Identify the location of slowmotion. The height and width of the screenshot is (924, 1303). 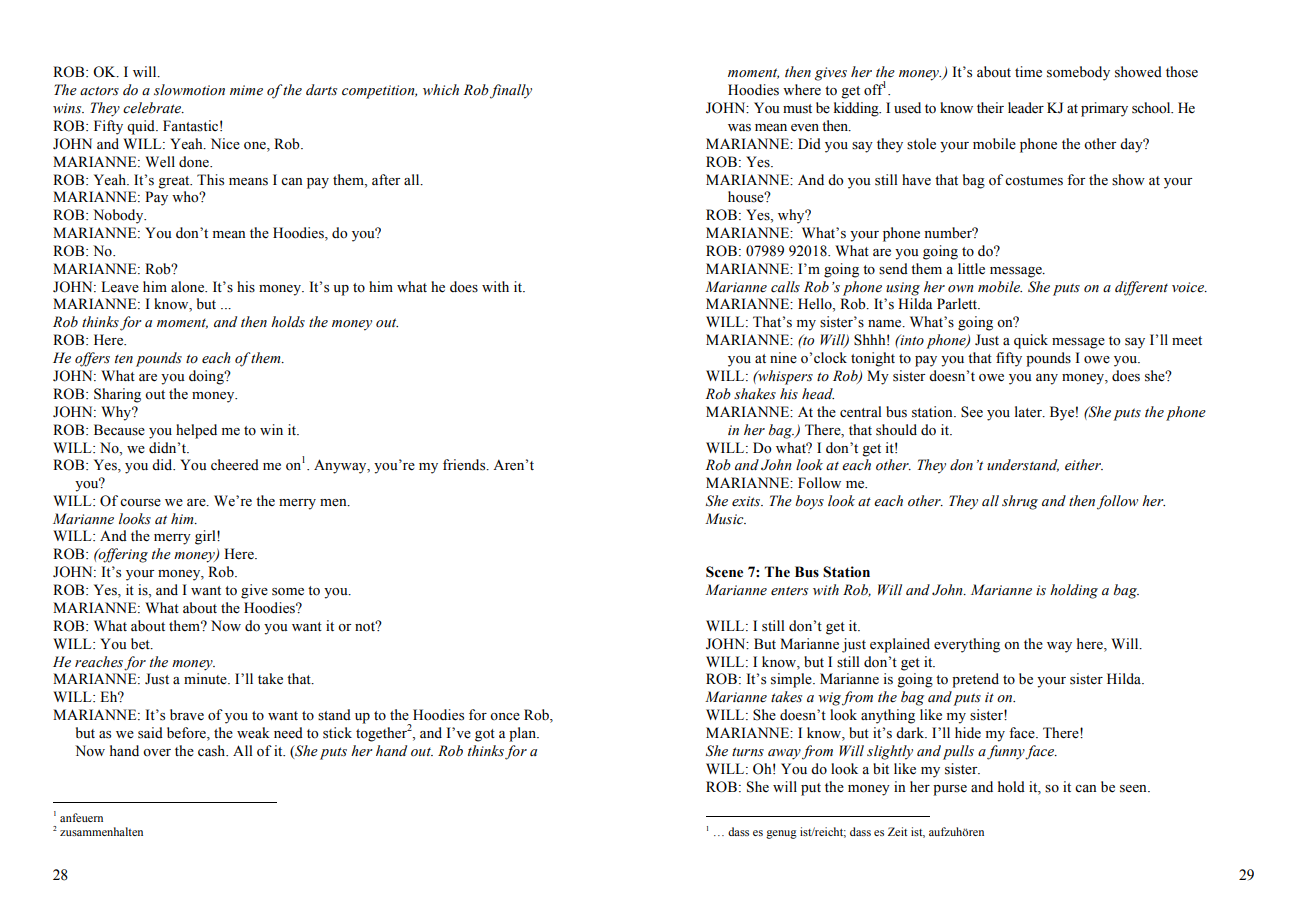
(189, 90).
